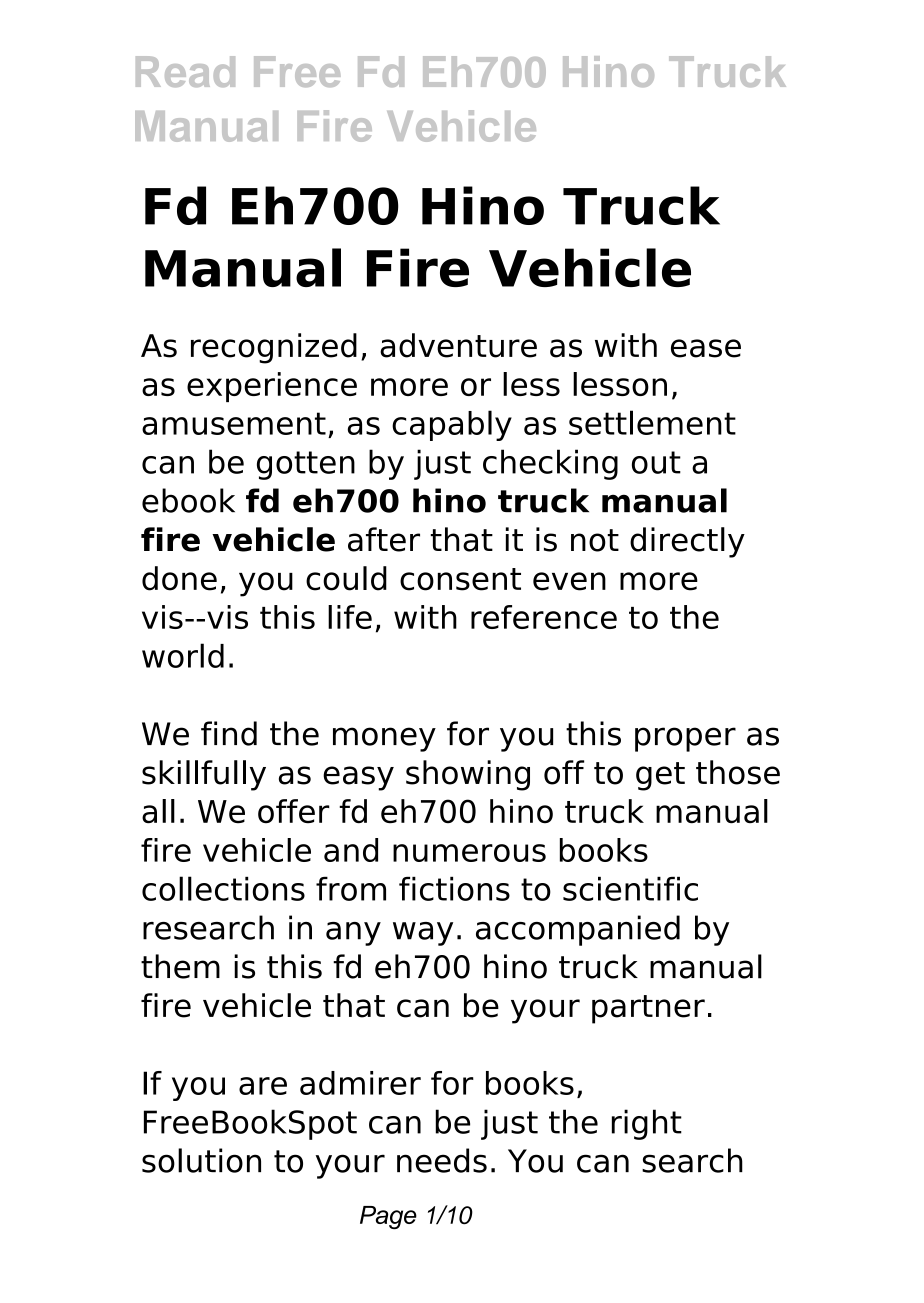 The height and width of the screenshot is (1303, 924). I want to click on right, so click(647, 1124).
